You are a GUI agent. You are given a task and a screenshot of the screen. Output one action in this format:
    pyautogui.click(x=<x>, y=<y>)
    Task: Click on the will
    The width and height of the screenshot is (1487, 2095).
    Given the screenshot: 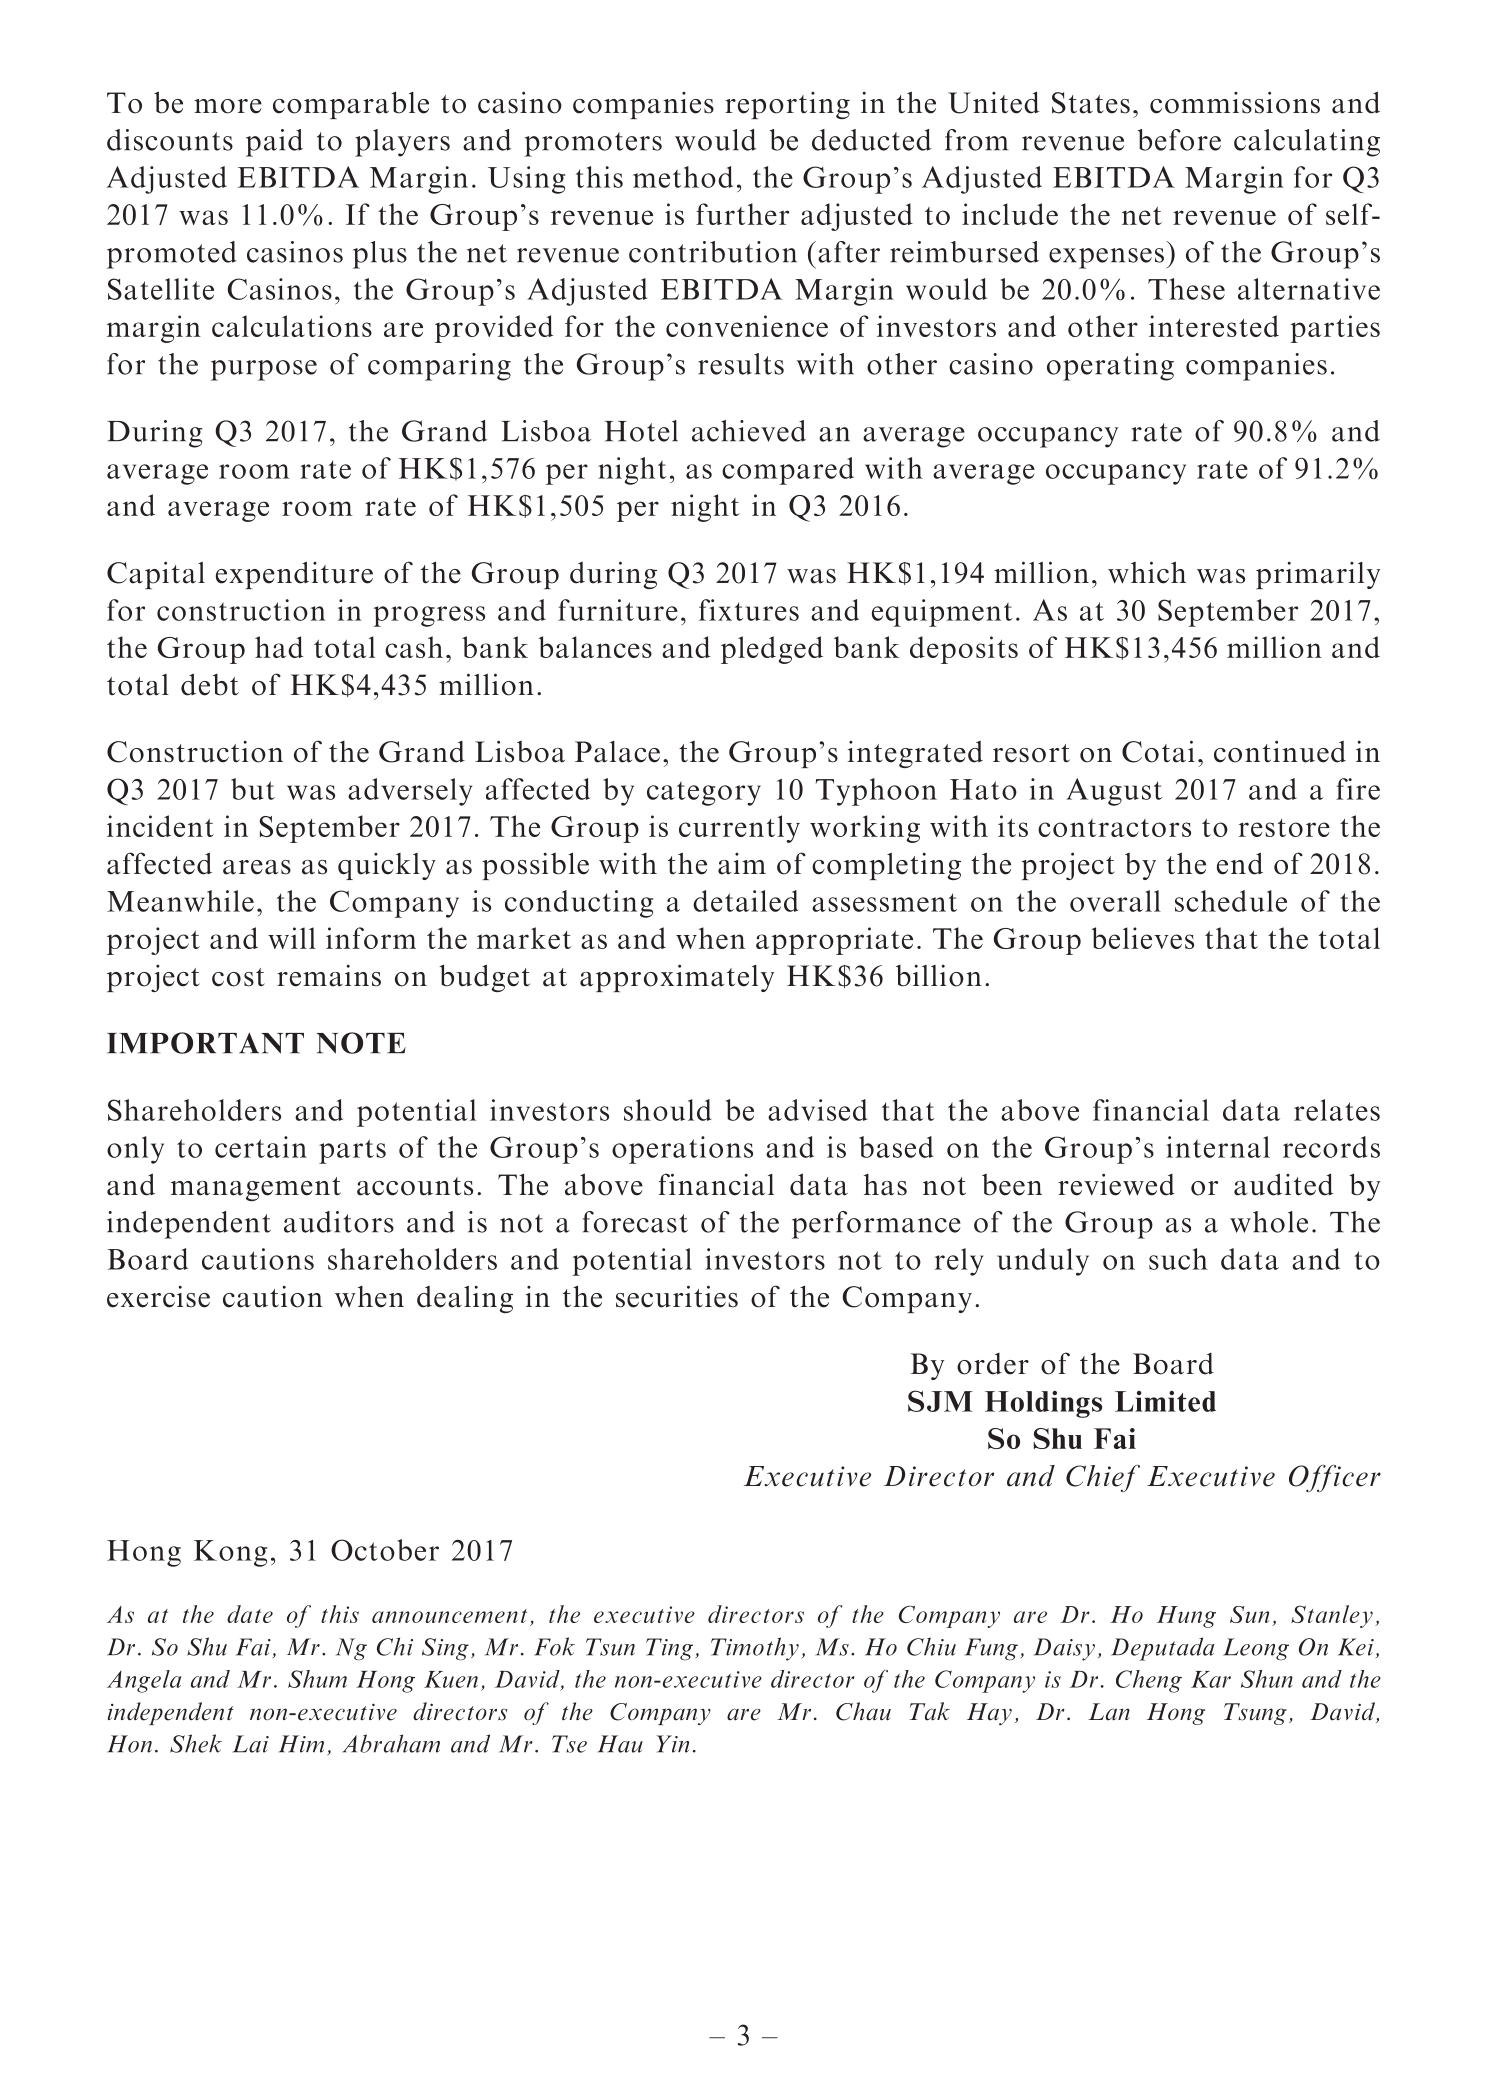 What is the action you would take?
    pyautogui.click(x=292, y=938)
